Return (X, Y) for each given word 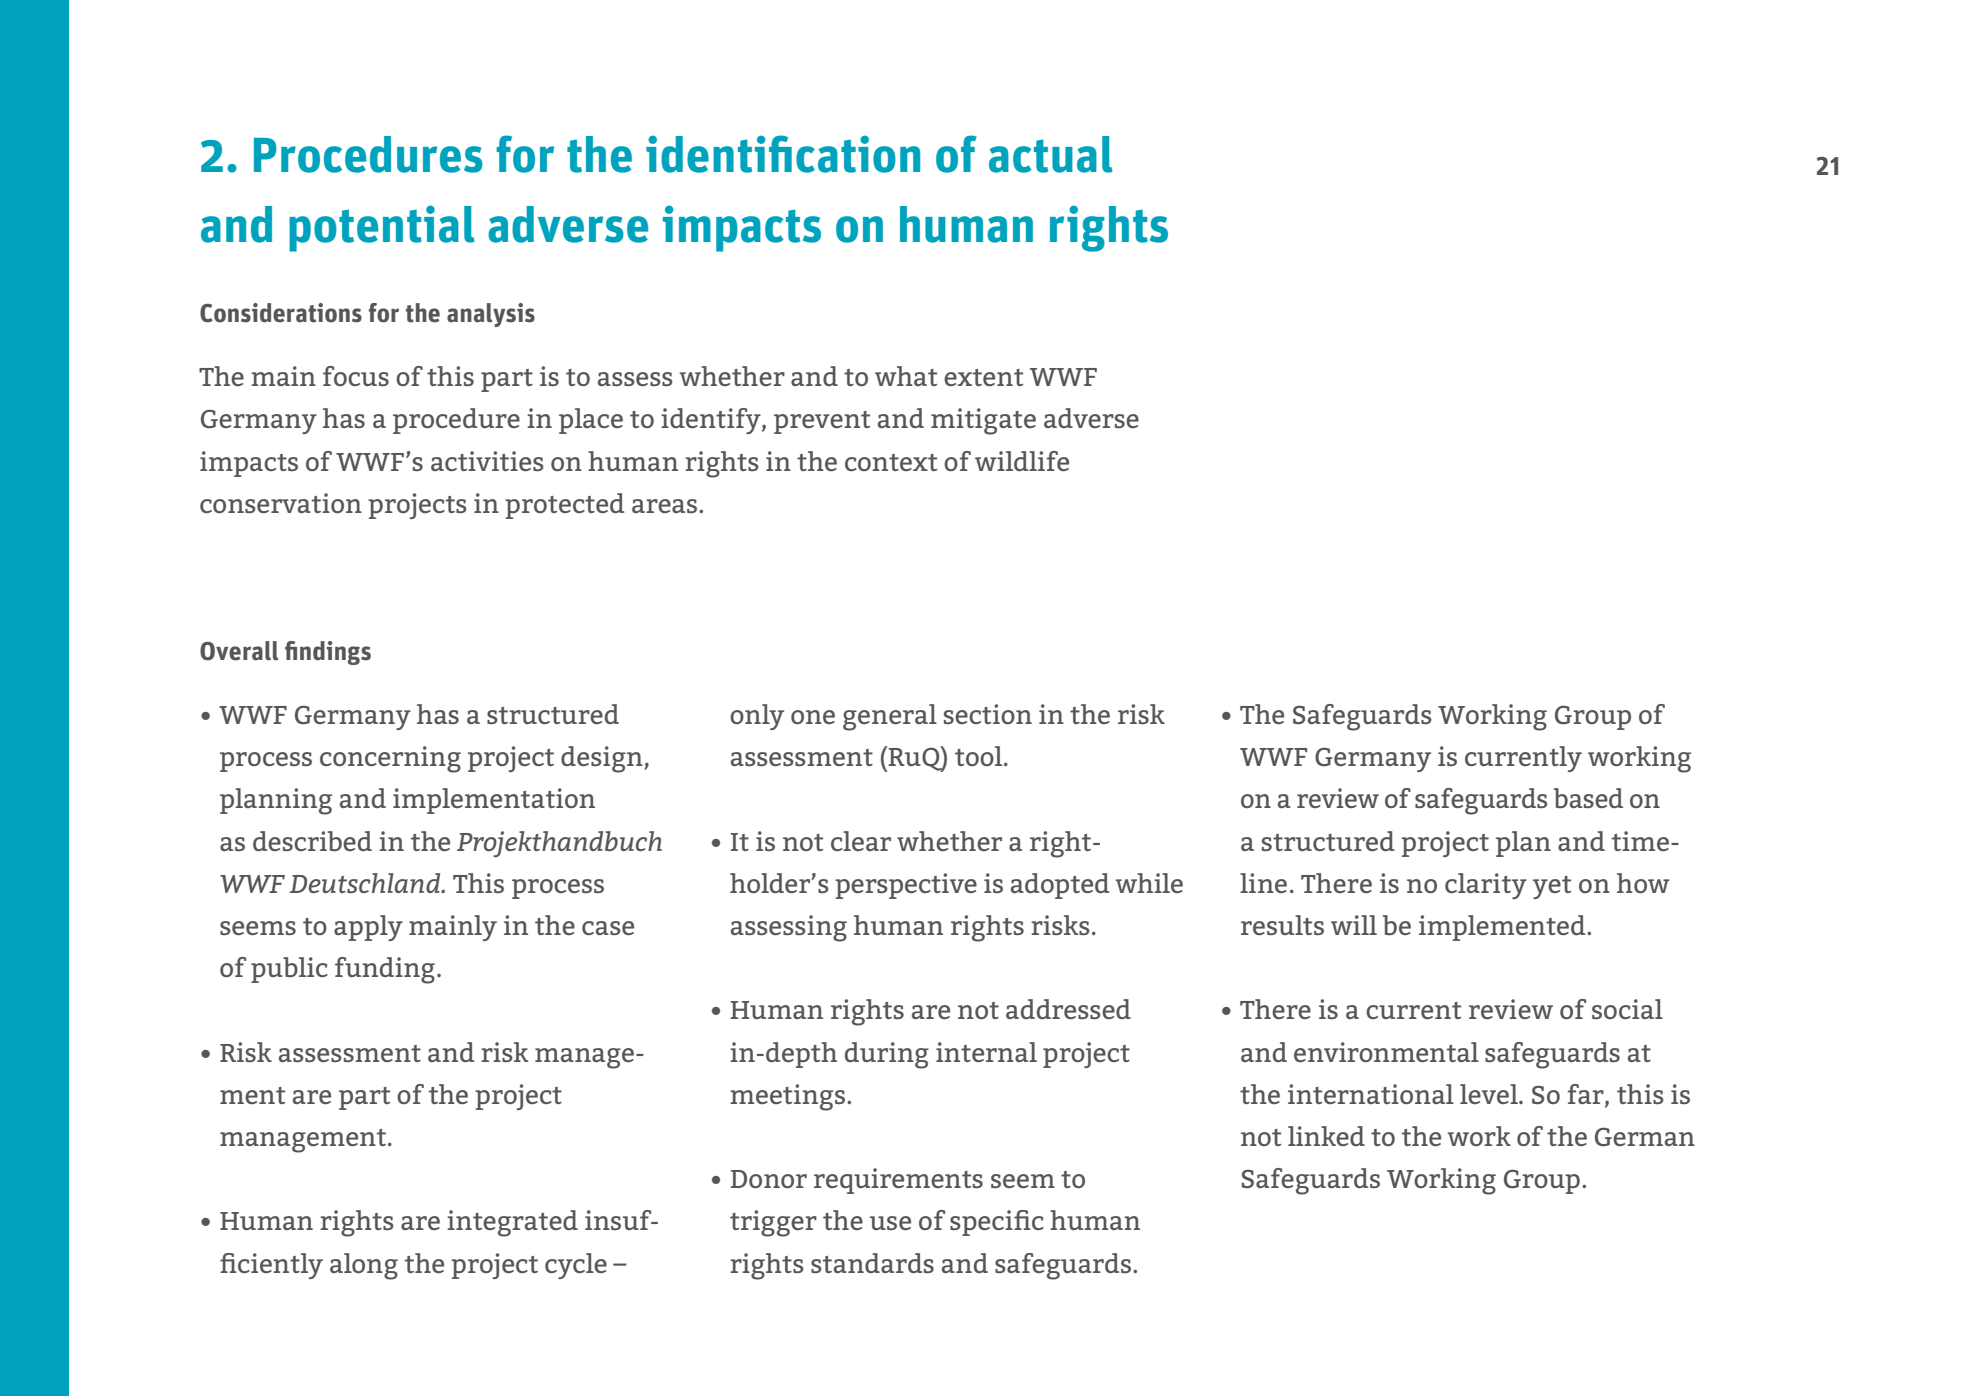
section (988, 714)
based (1588, 798)
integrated (512, 1223)
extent (983, 377)
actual (1051, 154)
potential (382, 228)
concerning (390, 759)
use (890, 1223)
